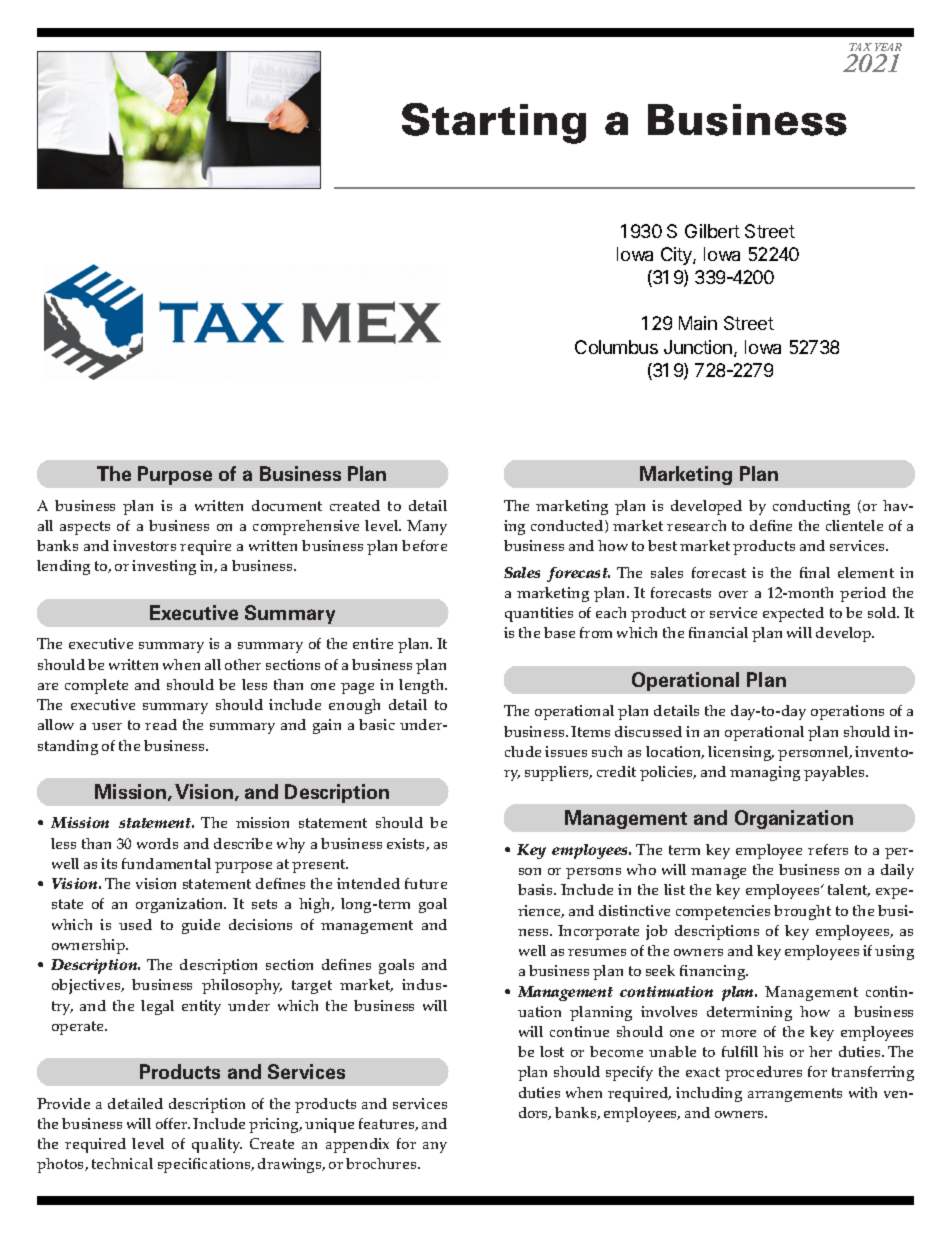 The height and width of the image is (1233, 952). I want to click on offer, so click(173, 1123).
